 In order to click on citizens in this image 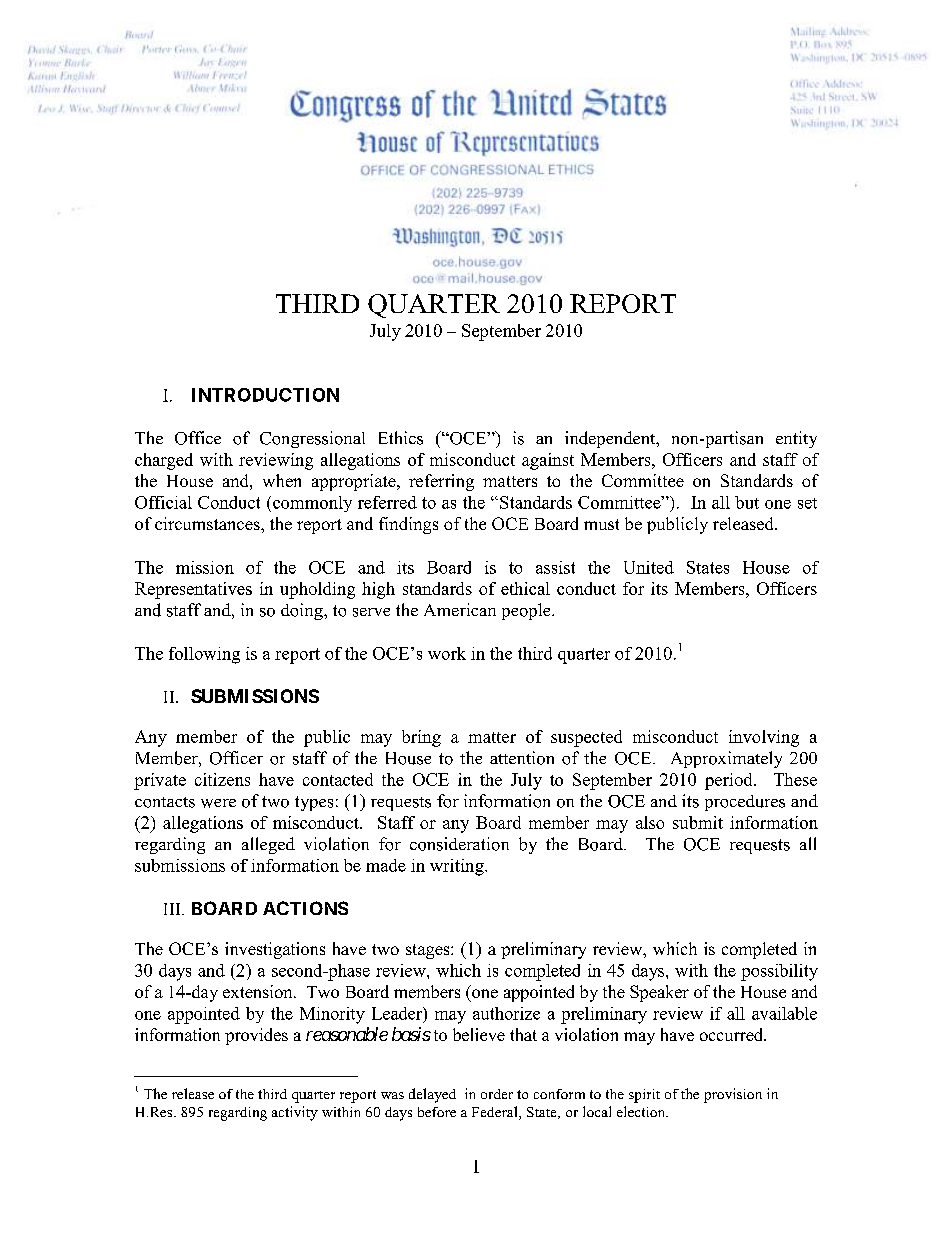, I will do `click(222, 779)`.
